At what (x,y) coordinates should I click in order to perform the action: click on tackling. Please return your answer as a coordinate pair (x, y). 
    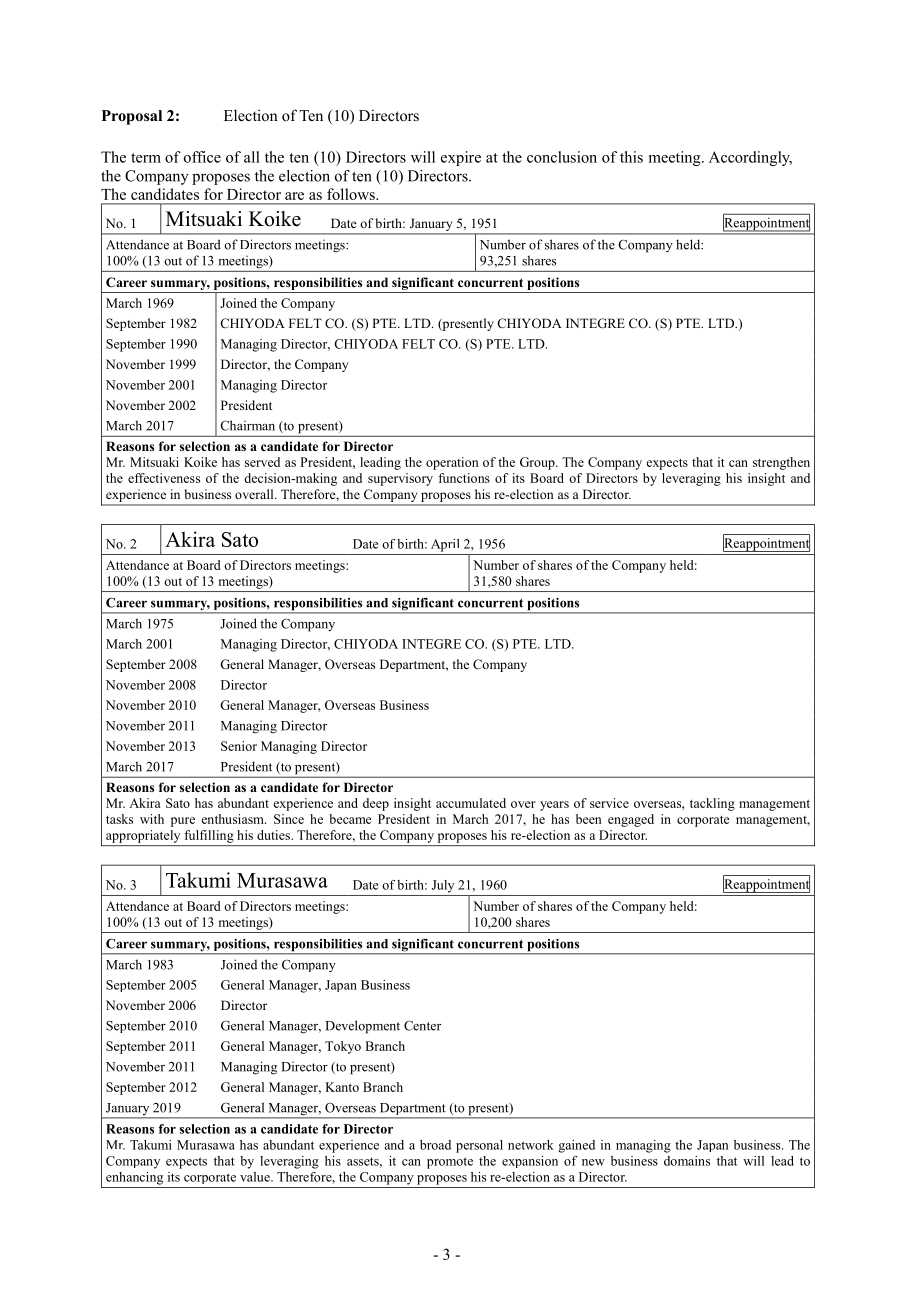
    Looking at the image, I should click on (712, 804).
